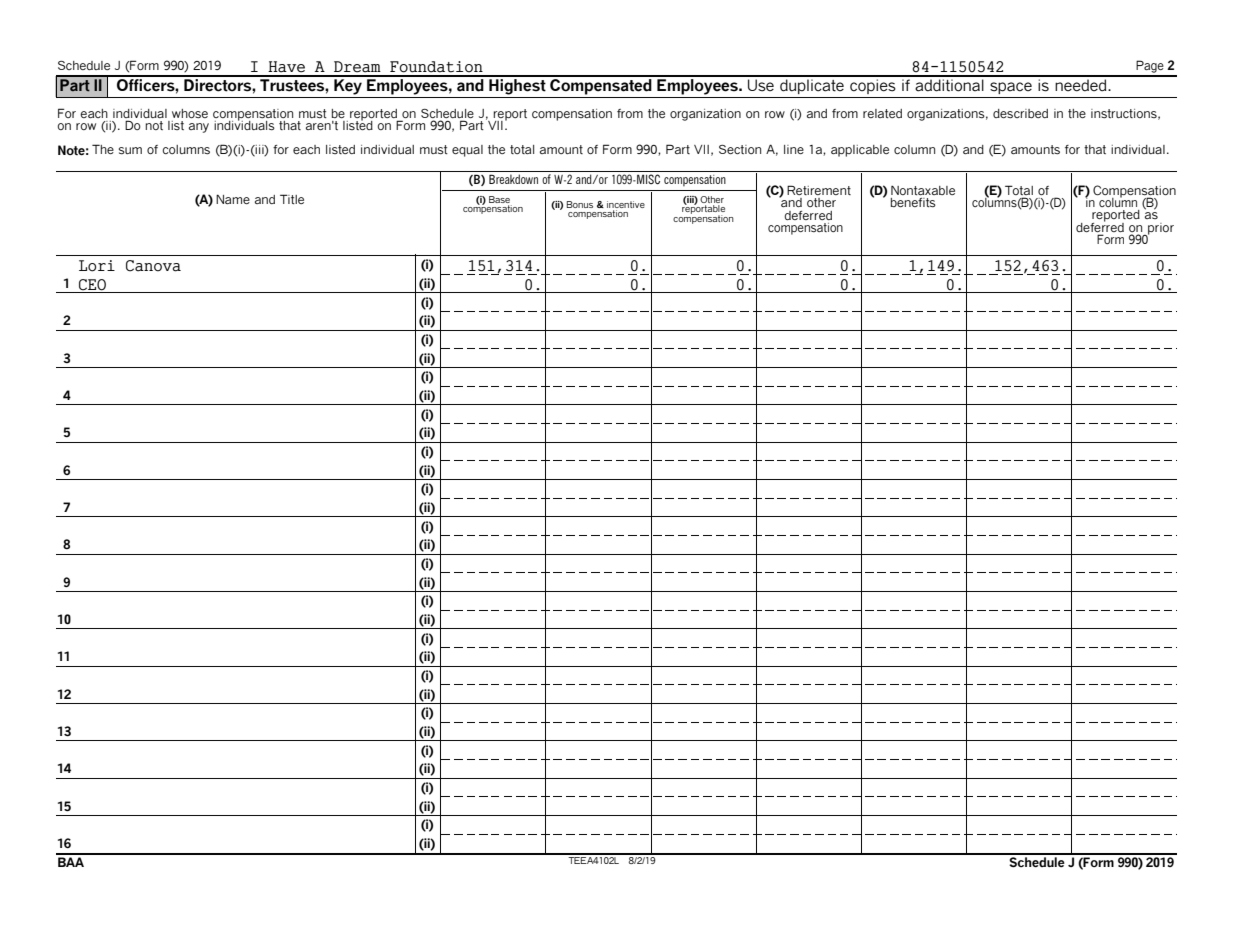 Image resolution: width=1233 pixels, height=952 pixels. Describe the element at coordinates (1011, 88) in the screenshot. I see `space` at that location.
